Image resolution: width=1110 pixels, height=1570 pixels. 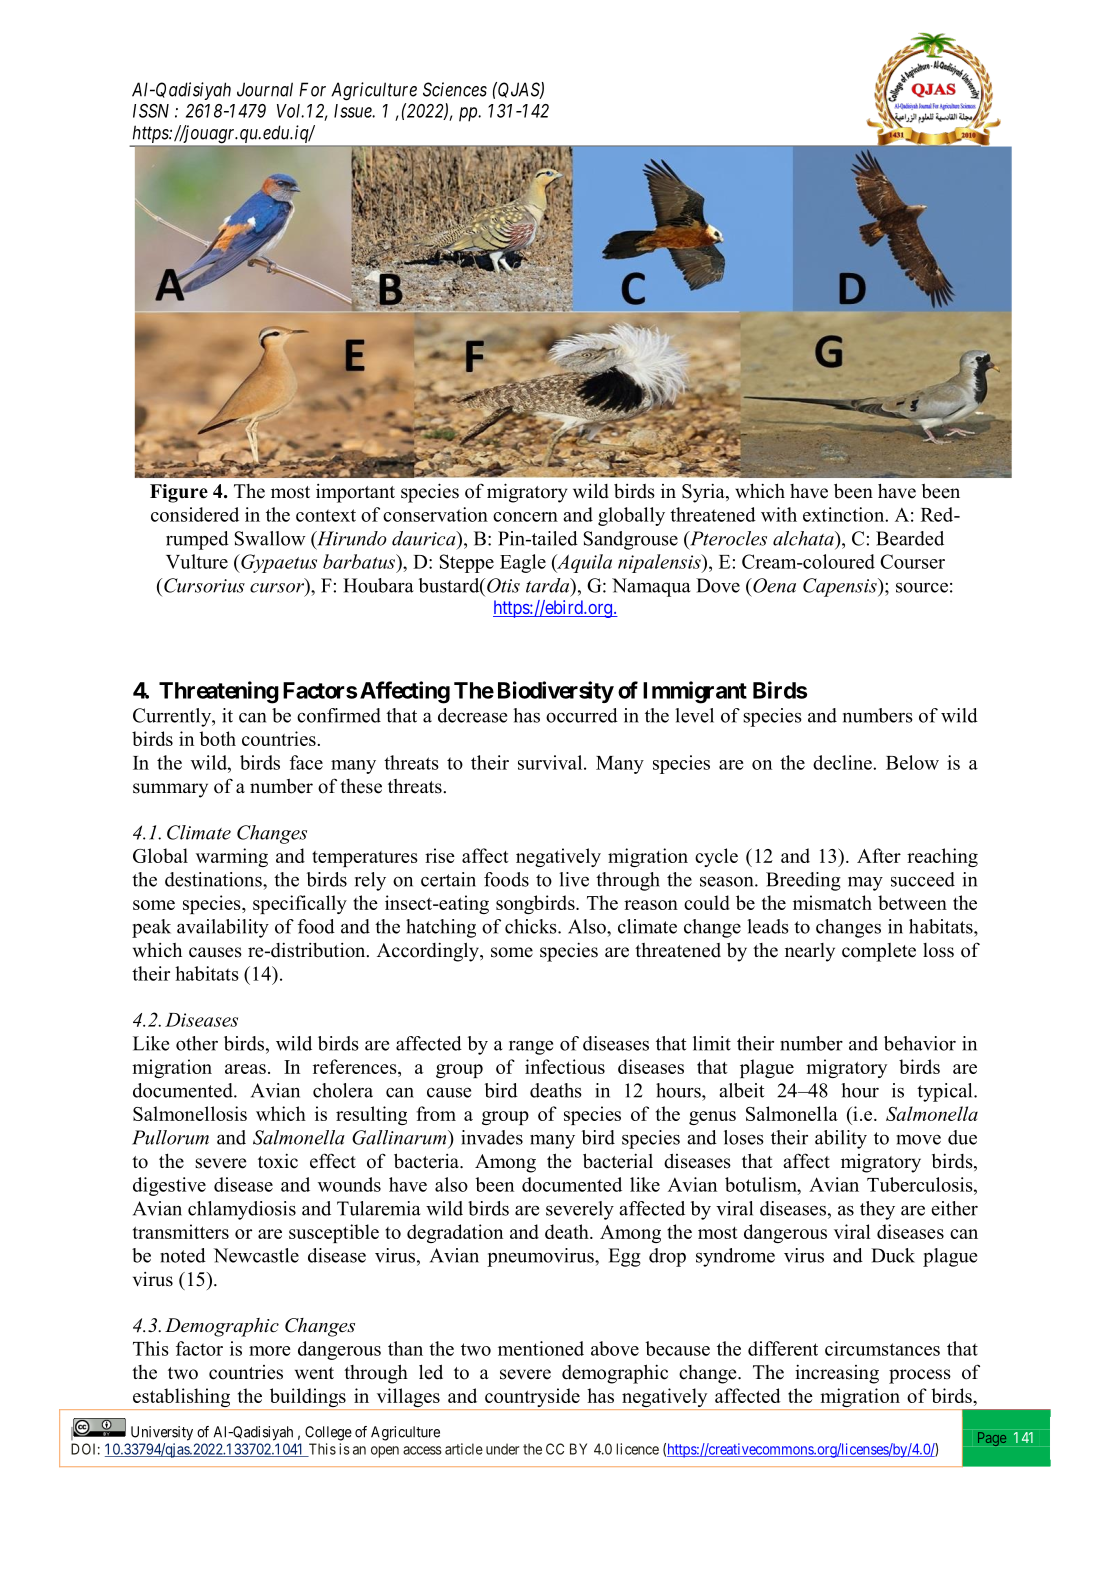 What do you see at coordinates (549, 585) in the page?
I see `tarda` at bounding box center [549, 585].
